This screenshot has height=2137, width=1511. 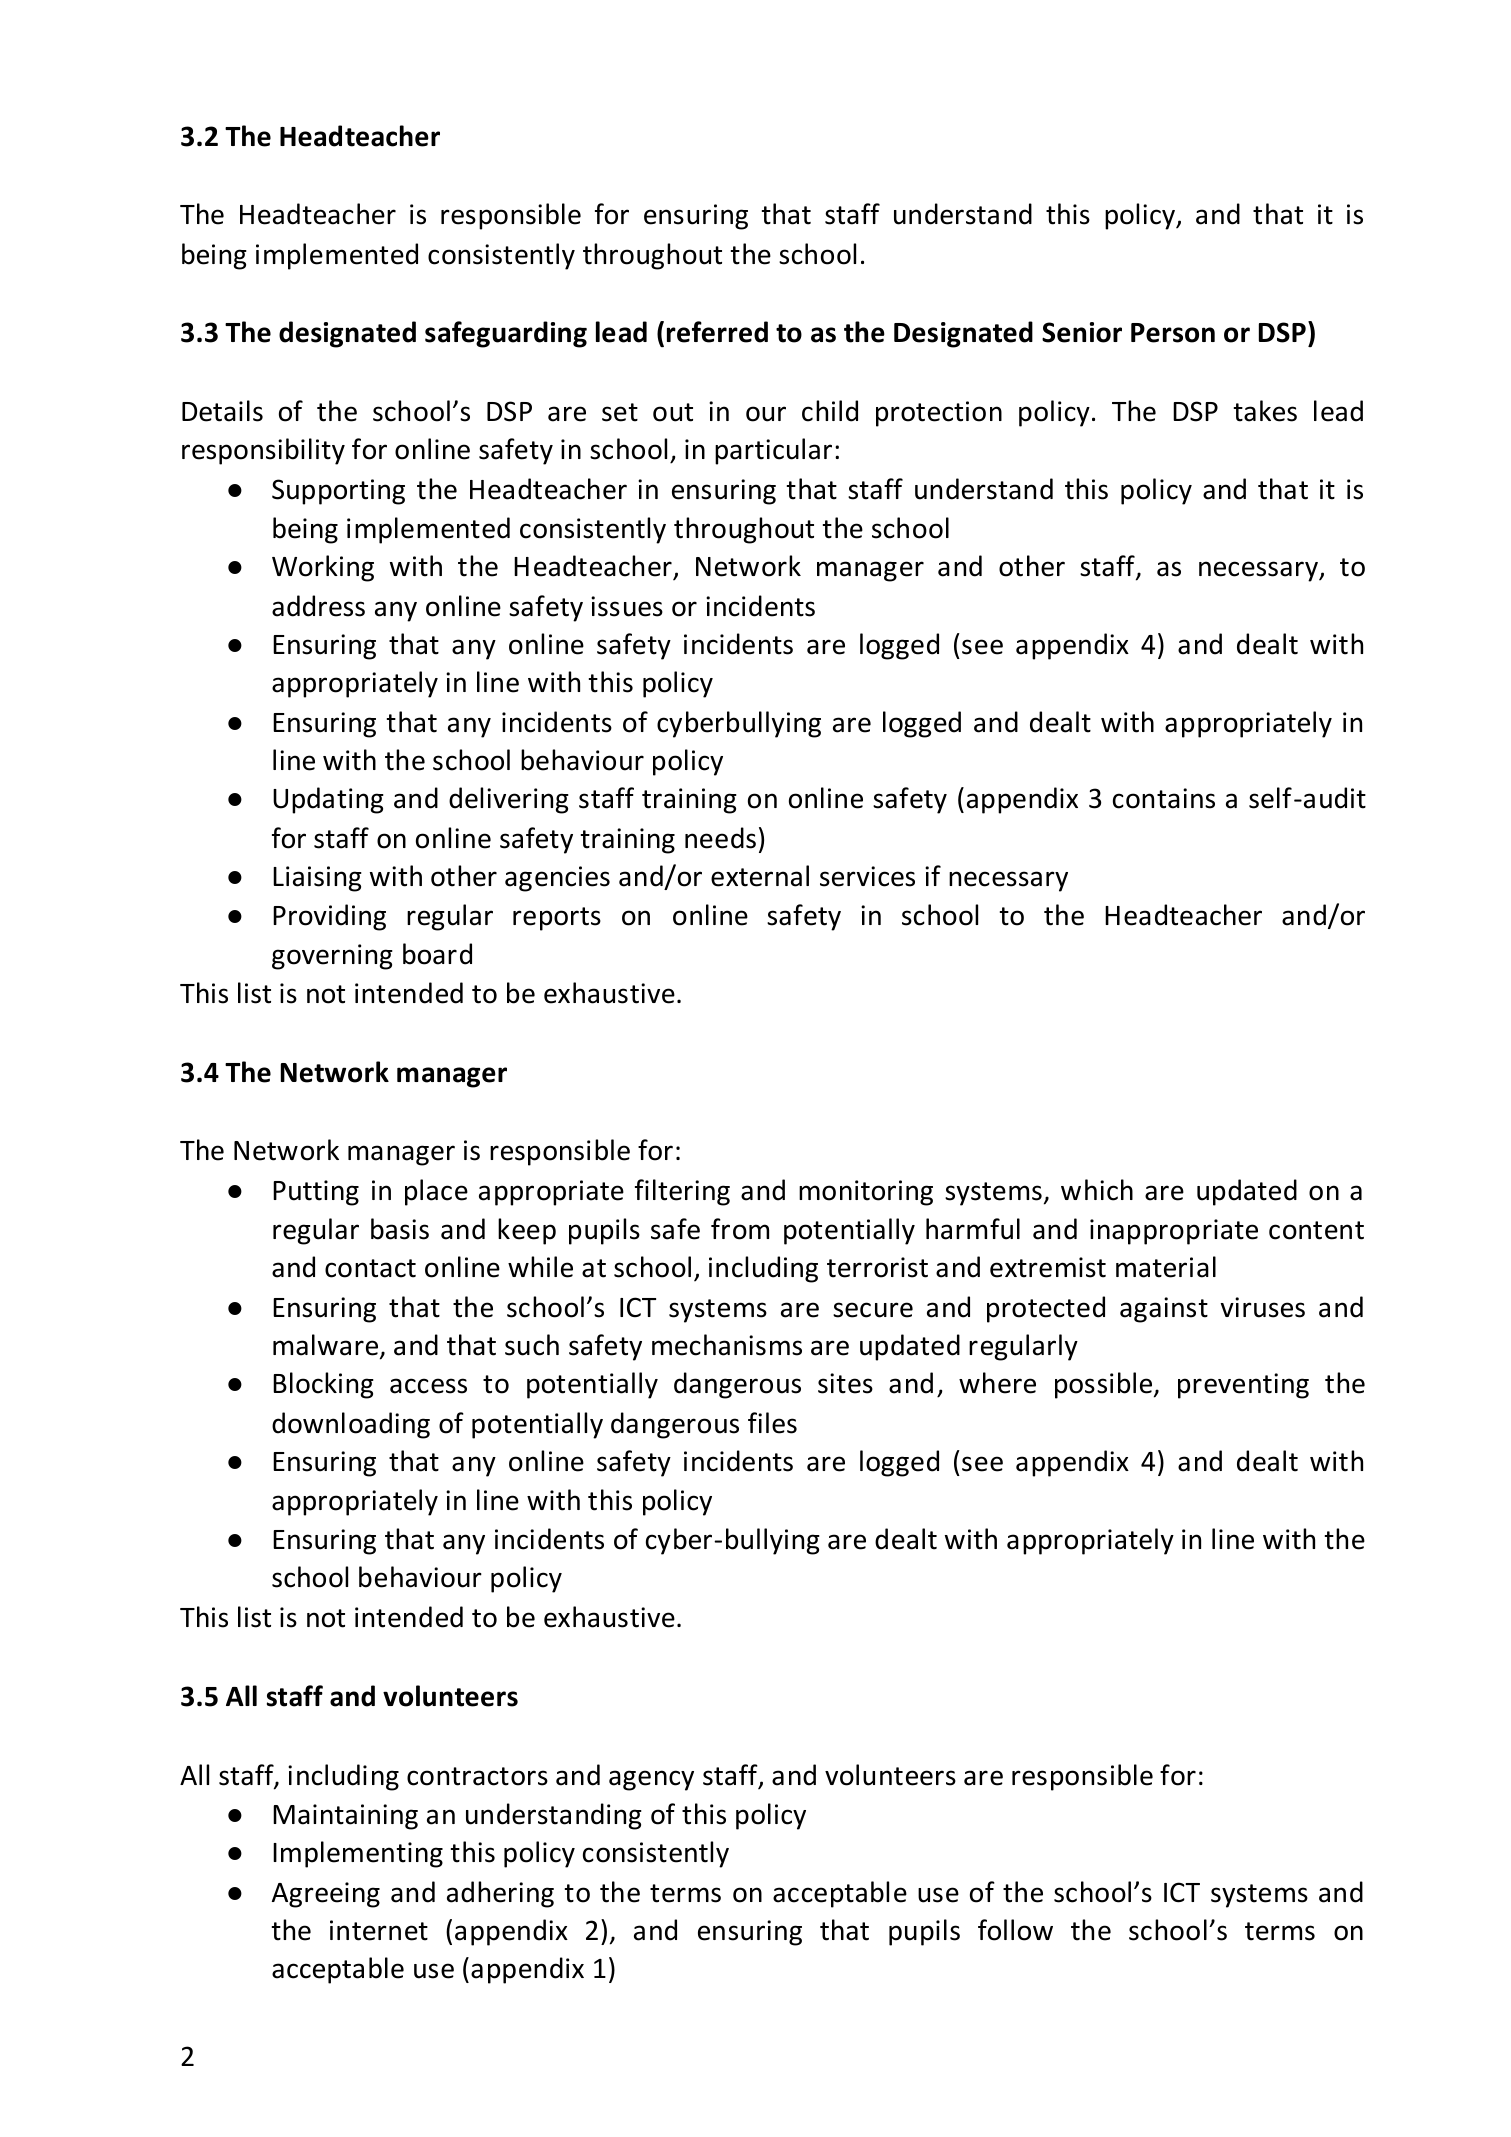 What do you see at coordinates (1173, 333) in the screenshot?
I see `Person` at bounding box center [1173, 333].
